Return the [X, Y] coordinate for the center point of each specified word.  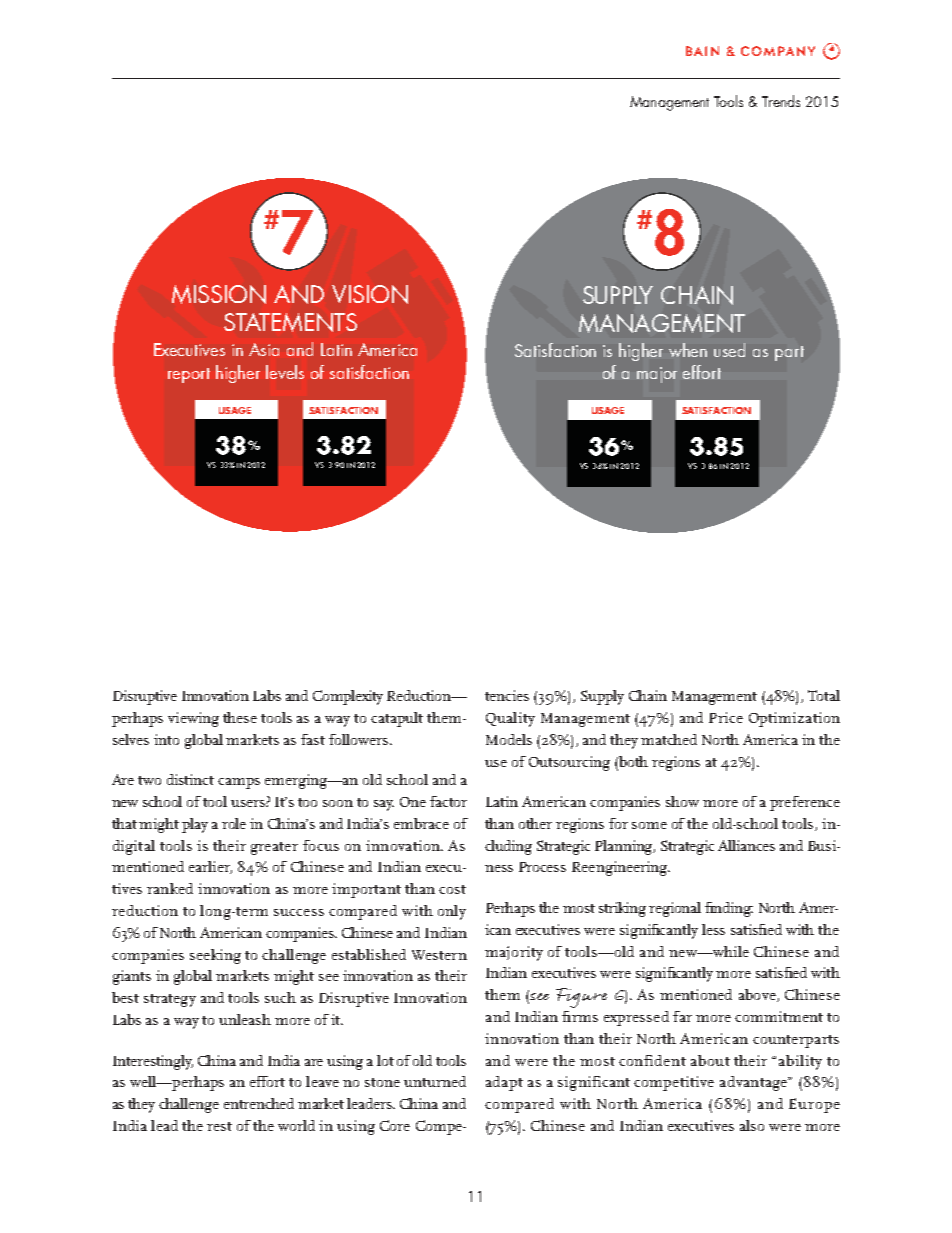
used [729, 350]
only [452, 912]
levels [285, 372]
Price [726, 717]
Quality [510, 719]
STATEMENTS [290, 322]
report [189, 375]
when [688, 350]
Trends [781, 101]
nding [733, 909]
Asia [264, 349]
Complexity [348, 697]
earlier [210, 867]
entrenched [259, 1103]
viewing [193, 719]
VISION [370, 294]
